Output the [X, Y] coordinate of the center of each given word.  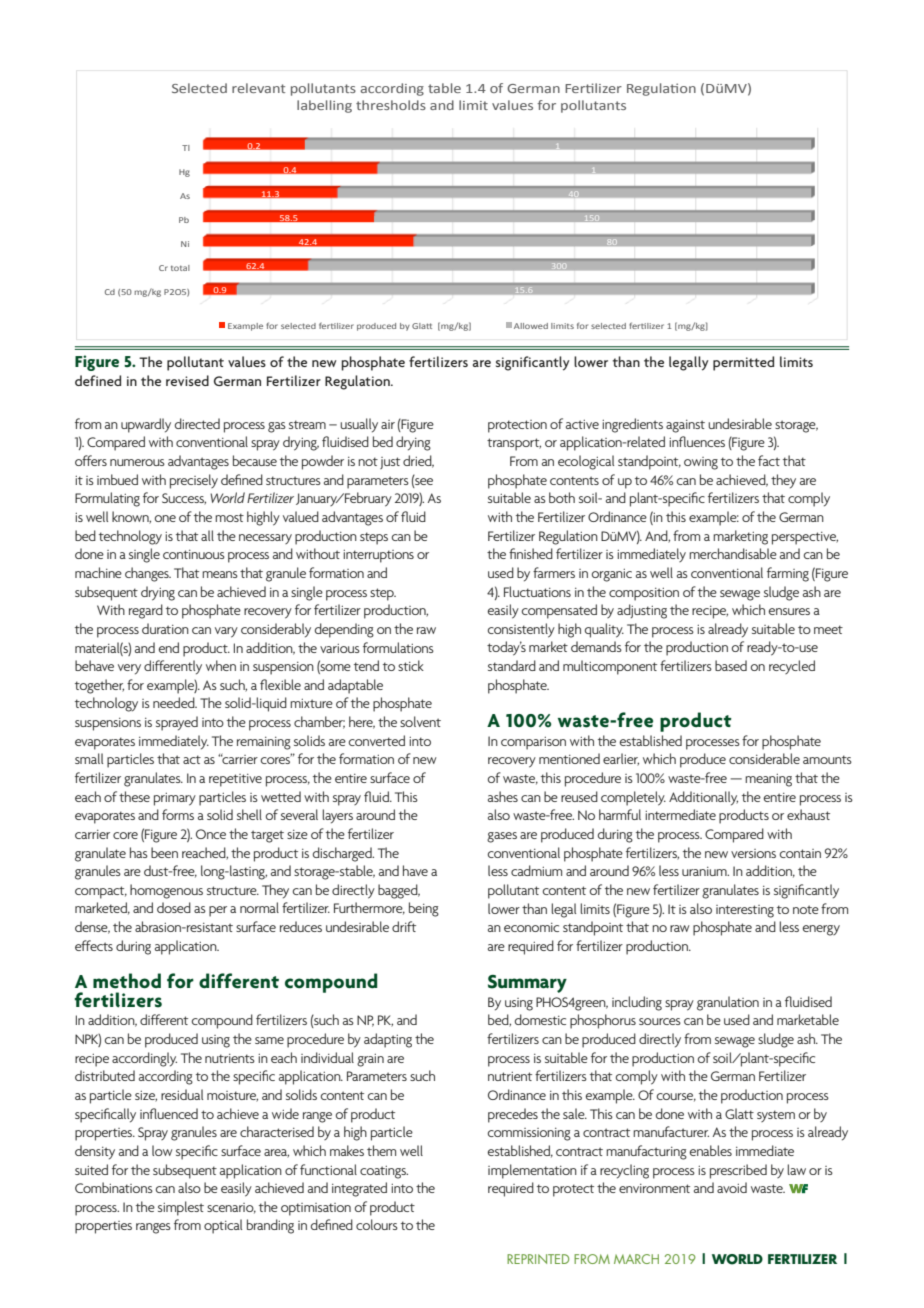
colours [377, 1224]
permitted [743, 363]
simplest [181, 1208]
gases [502, 837]
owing [701, 463]
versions [753, 853]
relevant [258, 88]
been [164, 852]
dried [418, 461]
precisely [194, 481]
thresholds [391, 105]
